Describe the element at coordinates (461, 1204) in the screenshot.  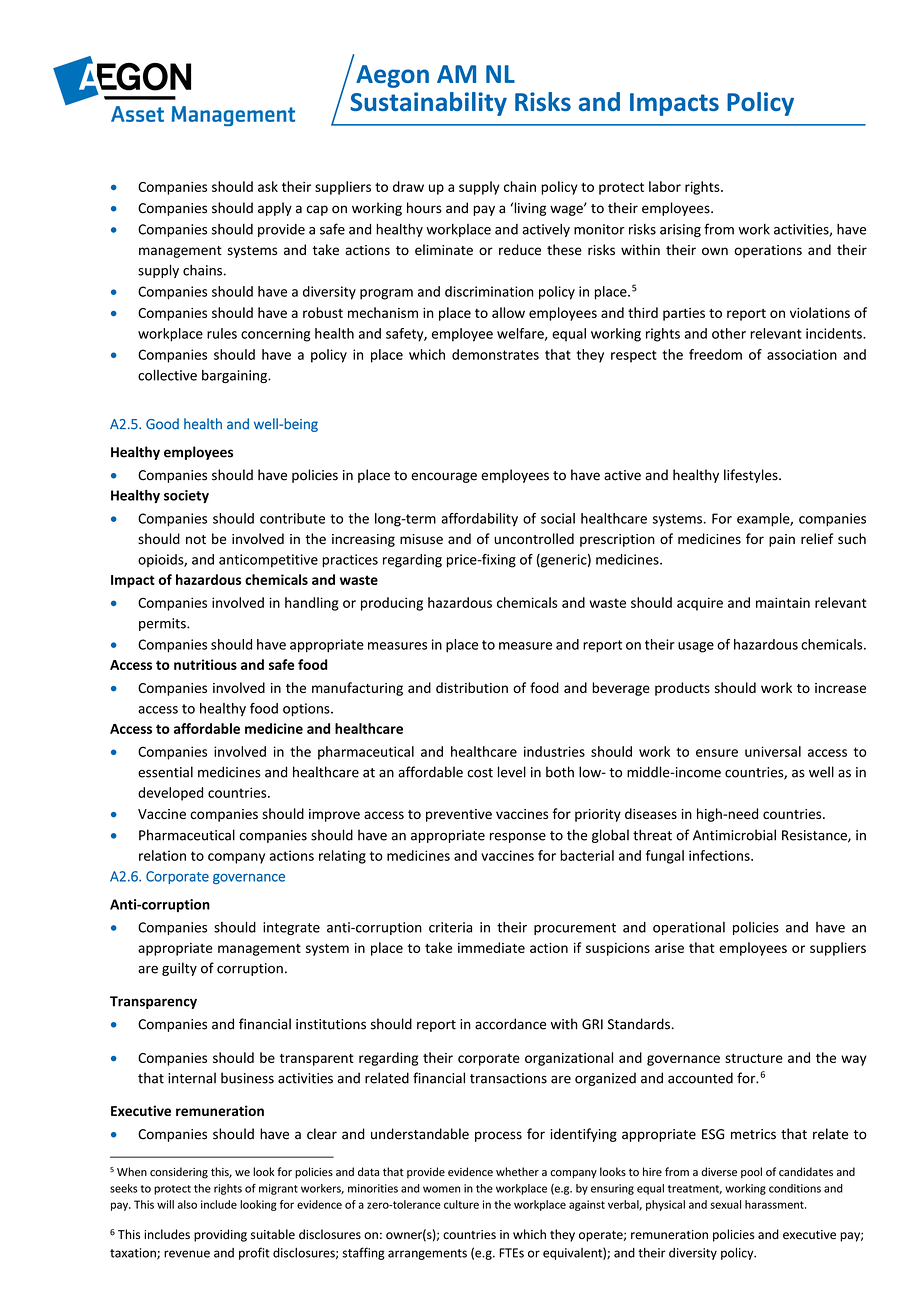
I see `culture` at that location.
